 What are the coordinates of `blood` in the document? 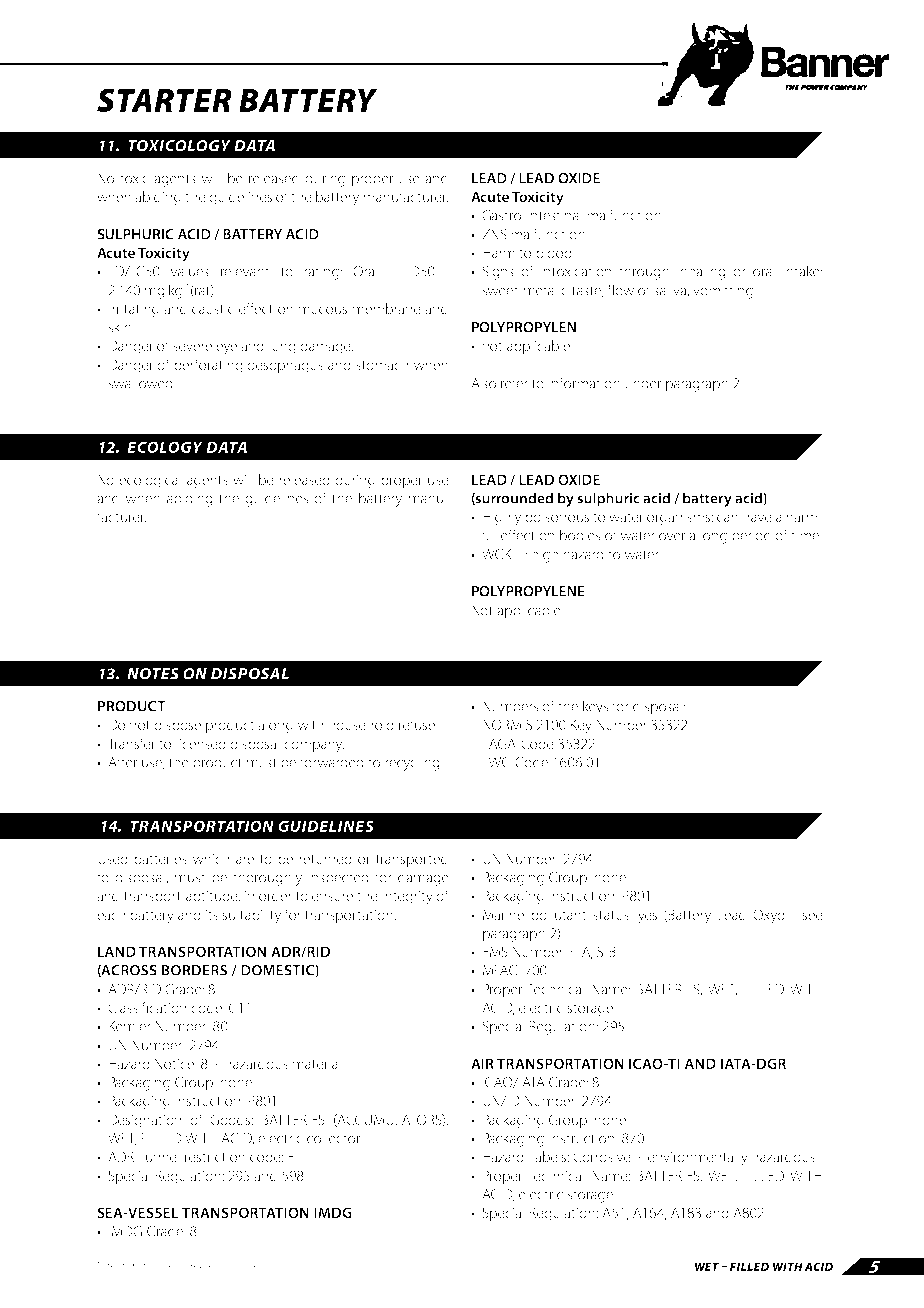 It's located at (555, 252).
